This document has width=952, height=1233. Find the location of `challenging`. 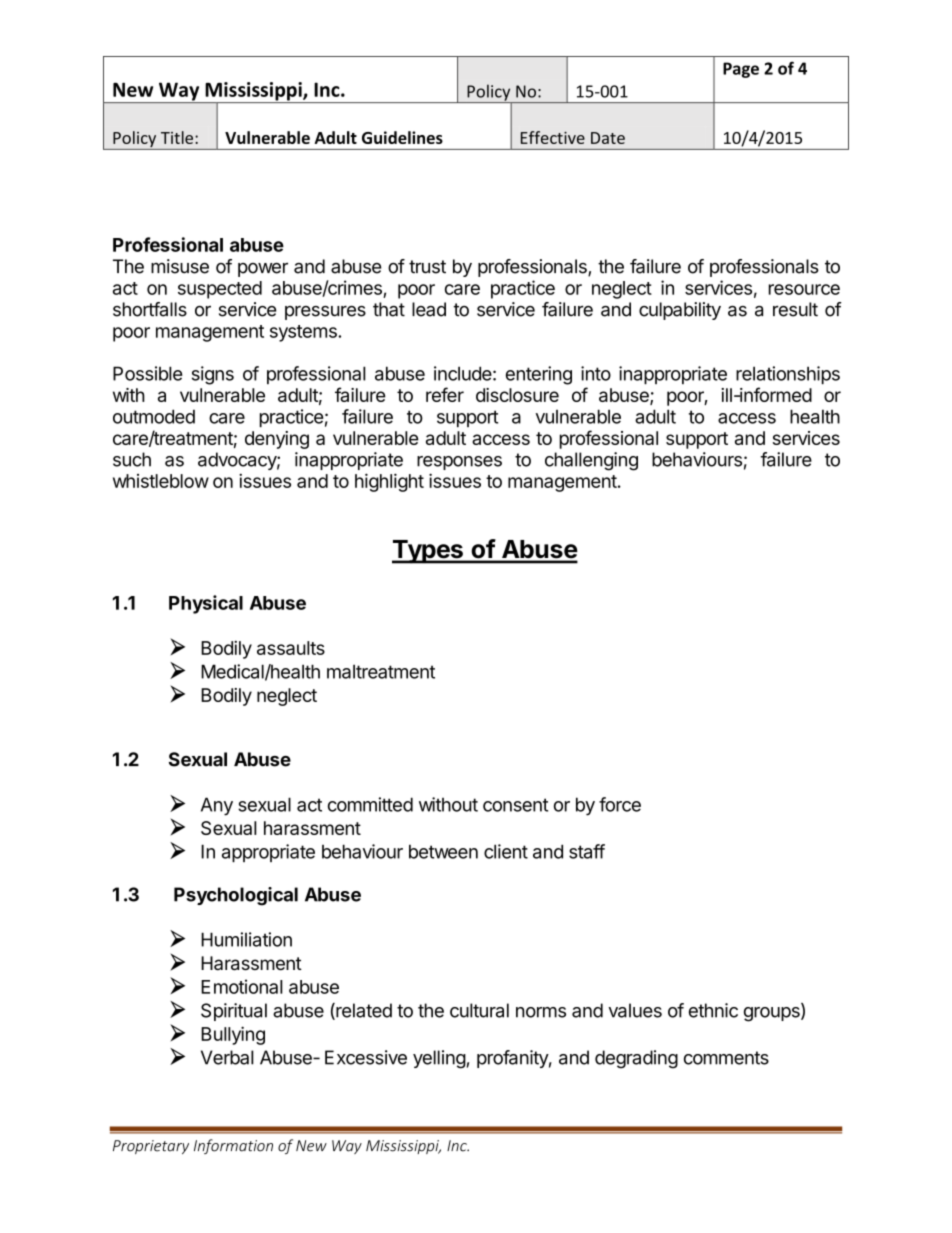

challenging is located at coordinates (591, 461).
